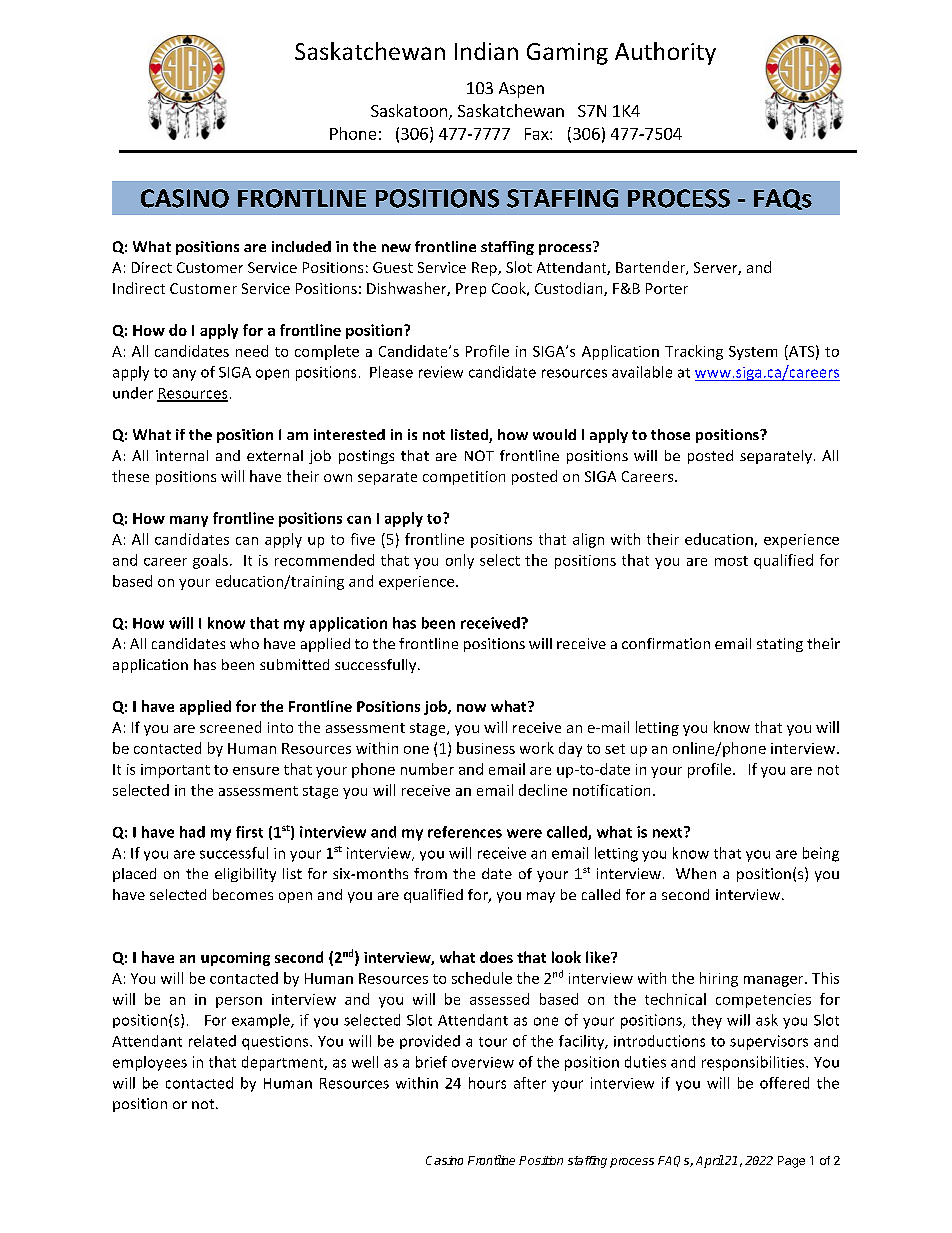 The width and height of the image is (952, 1233). I want to click on employees, so click(150, 1063).
